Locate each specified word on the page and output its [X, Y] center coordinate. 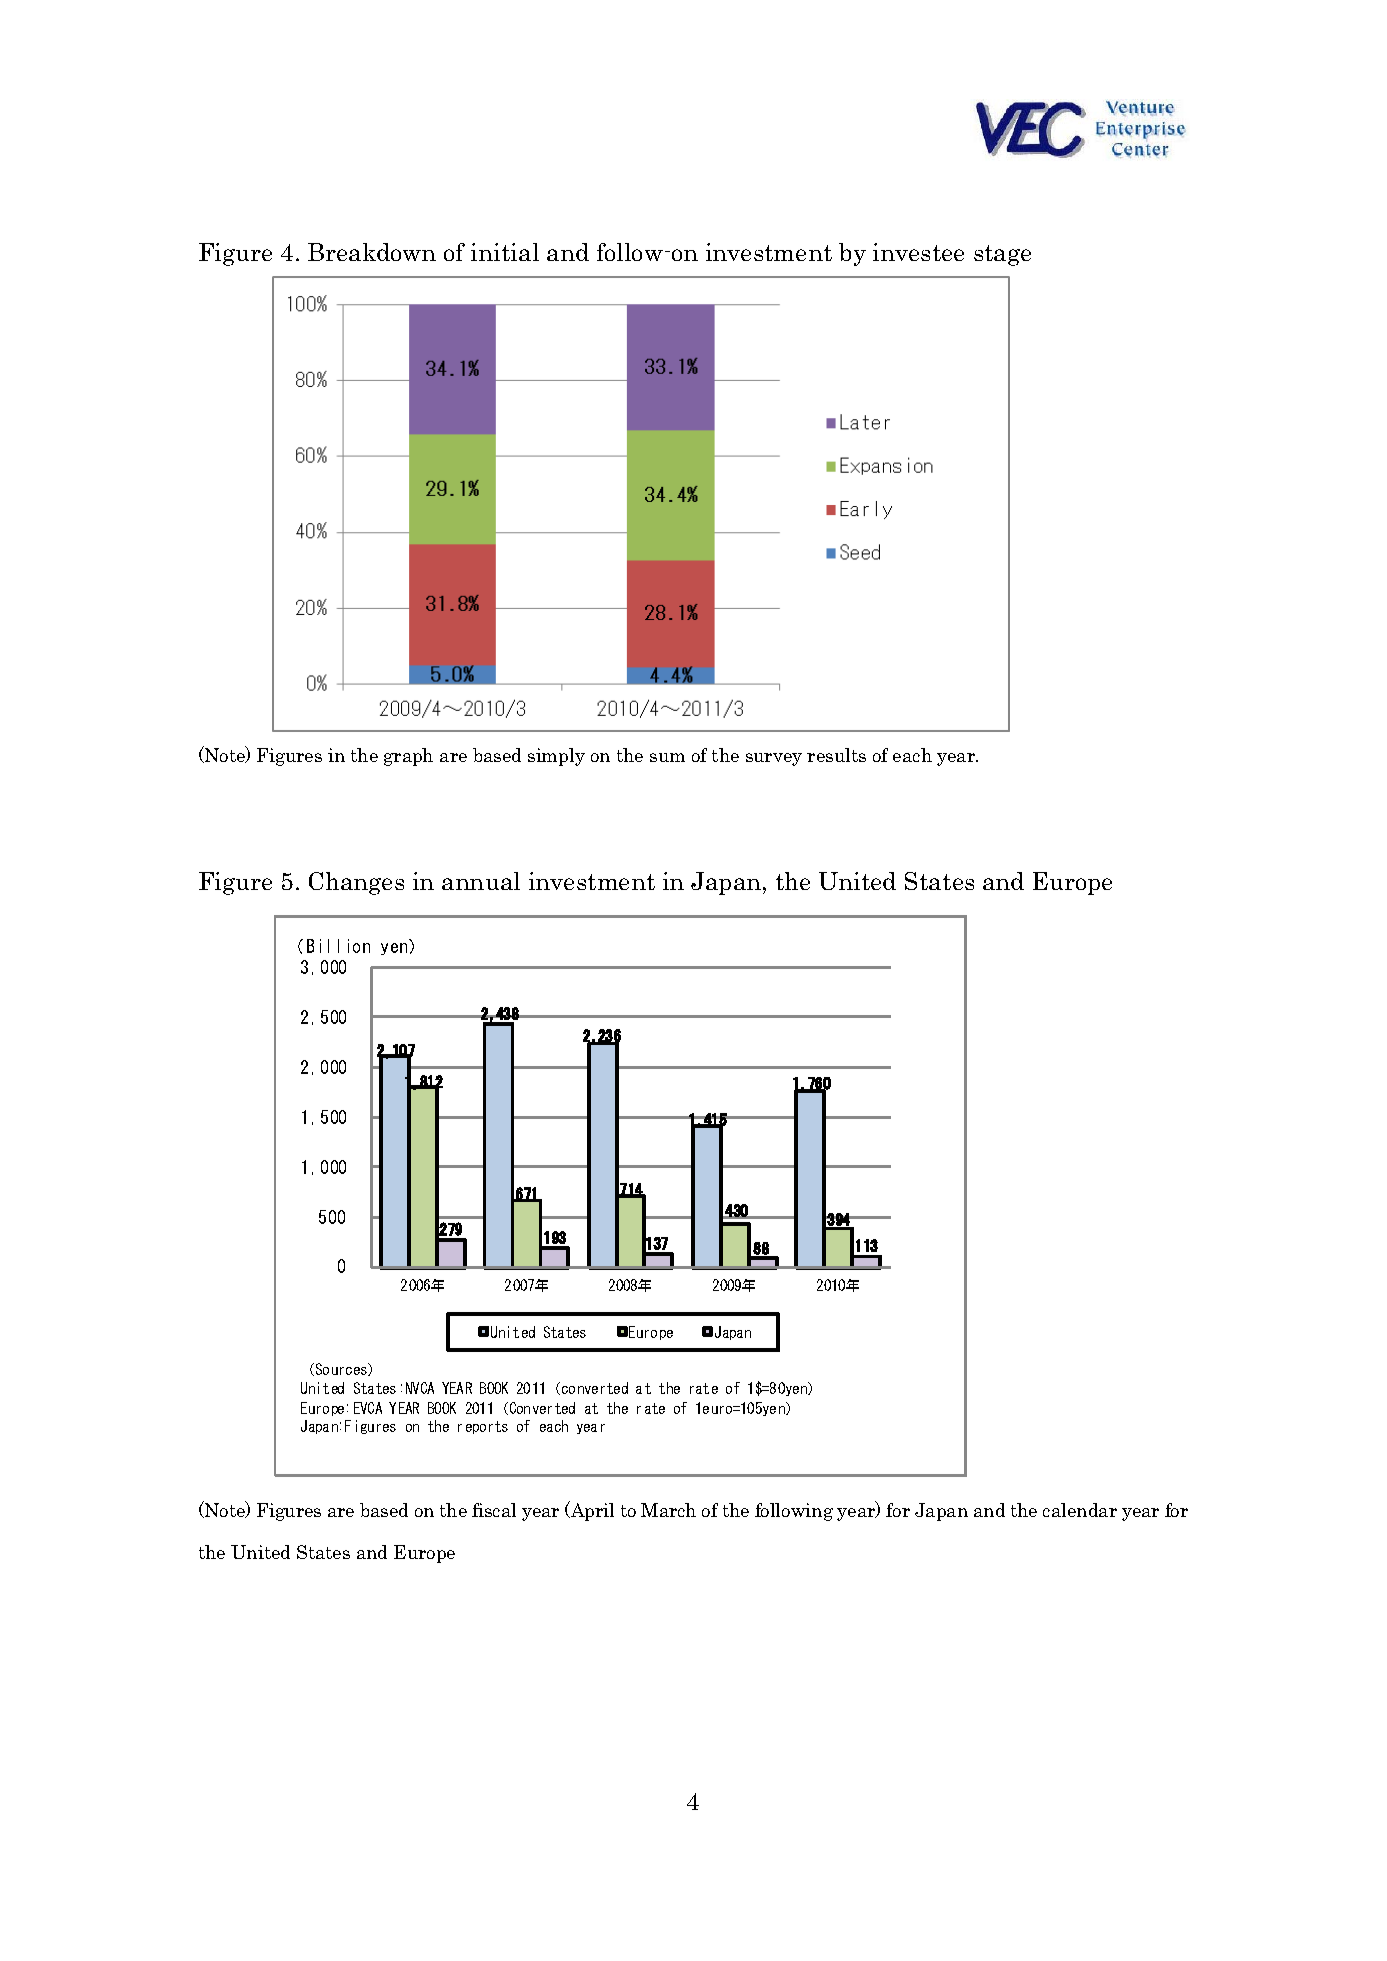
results [836, 755]
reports [483, 1427]
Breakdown [372, 252]
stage [1002, 255]
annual [481, 881]
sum [667, 757]
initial [505, 252]
